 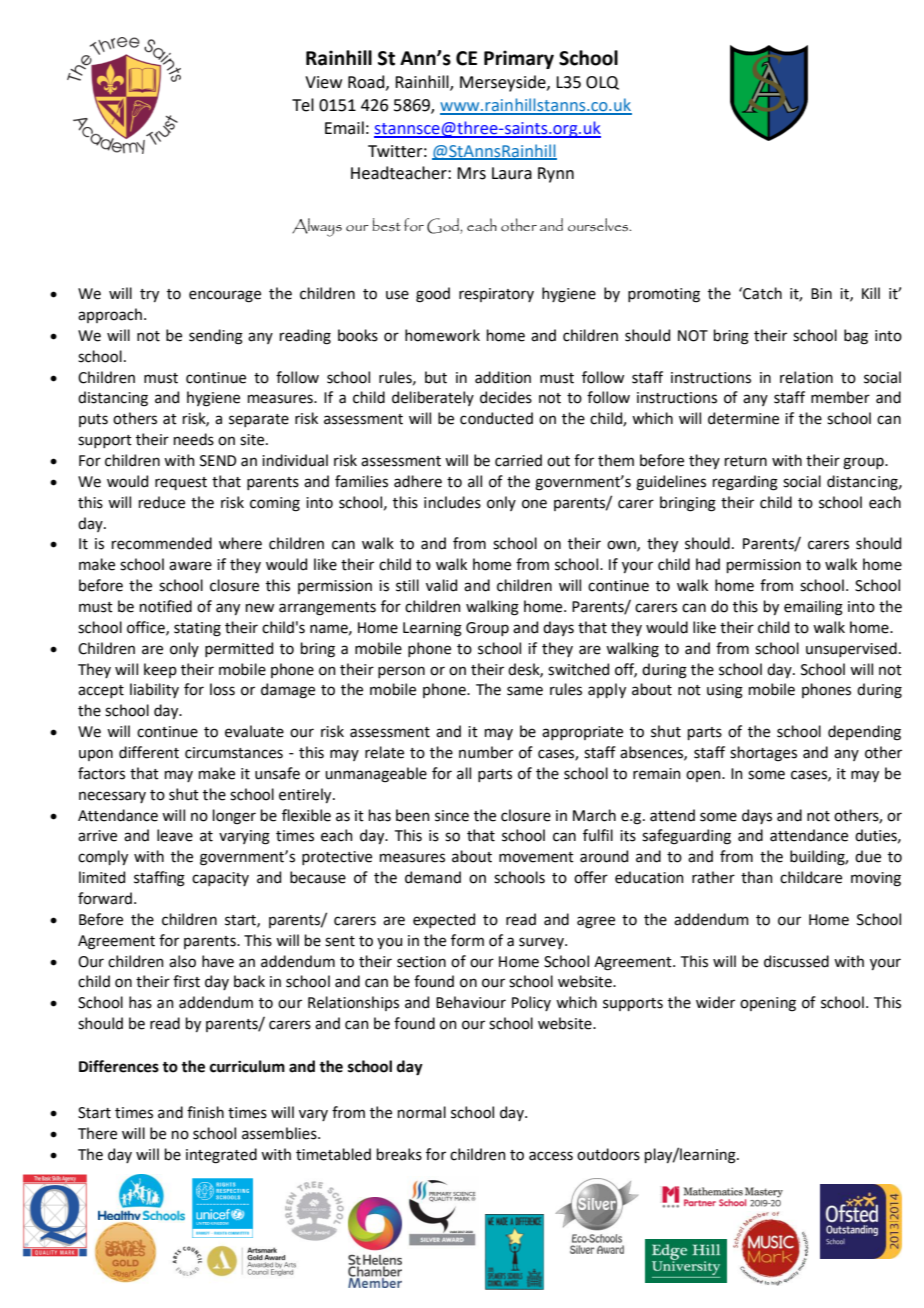 What do you see at coordinates (486, 752) in the page?
I see `number` at bounding box center [486, 752].
